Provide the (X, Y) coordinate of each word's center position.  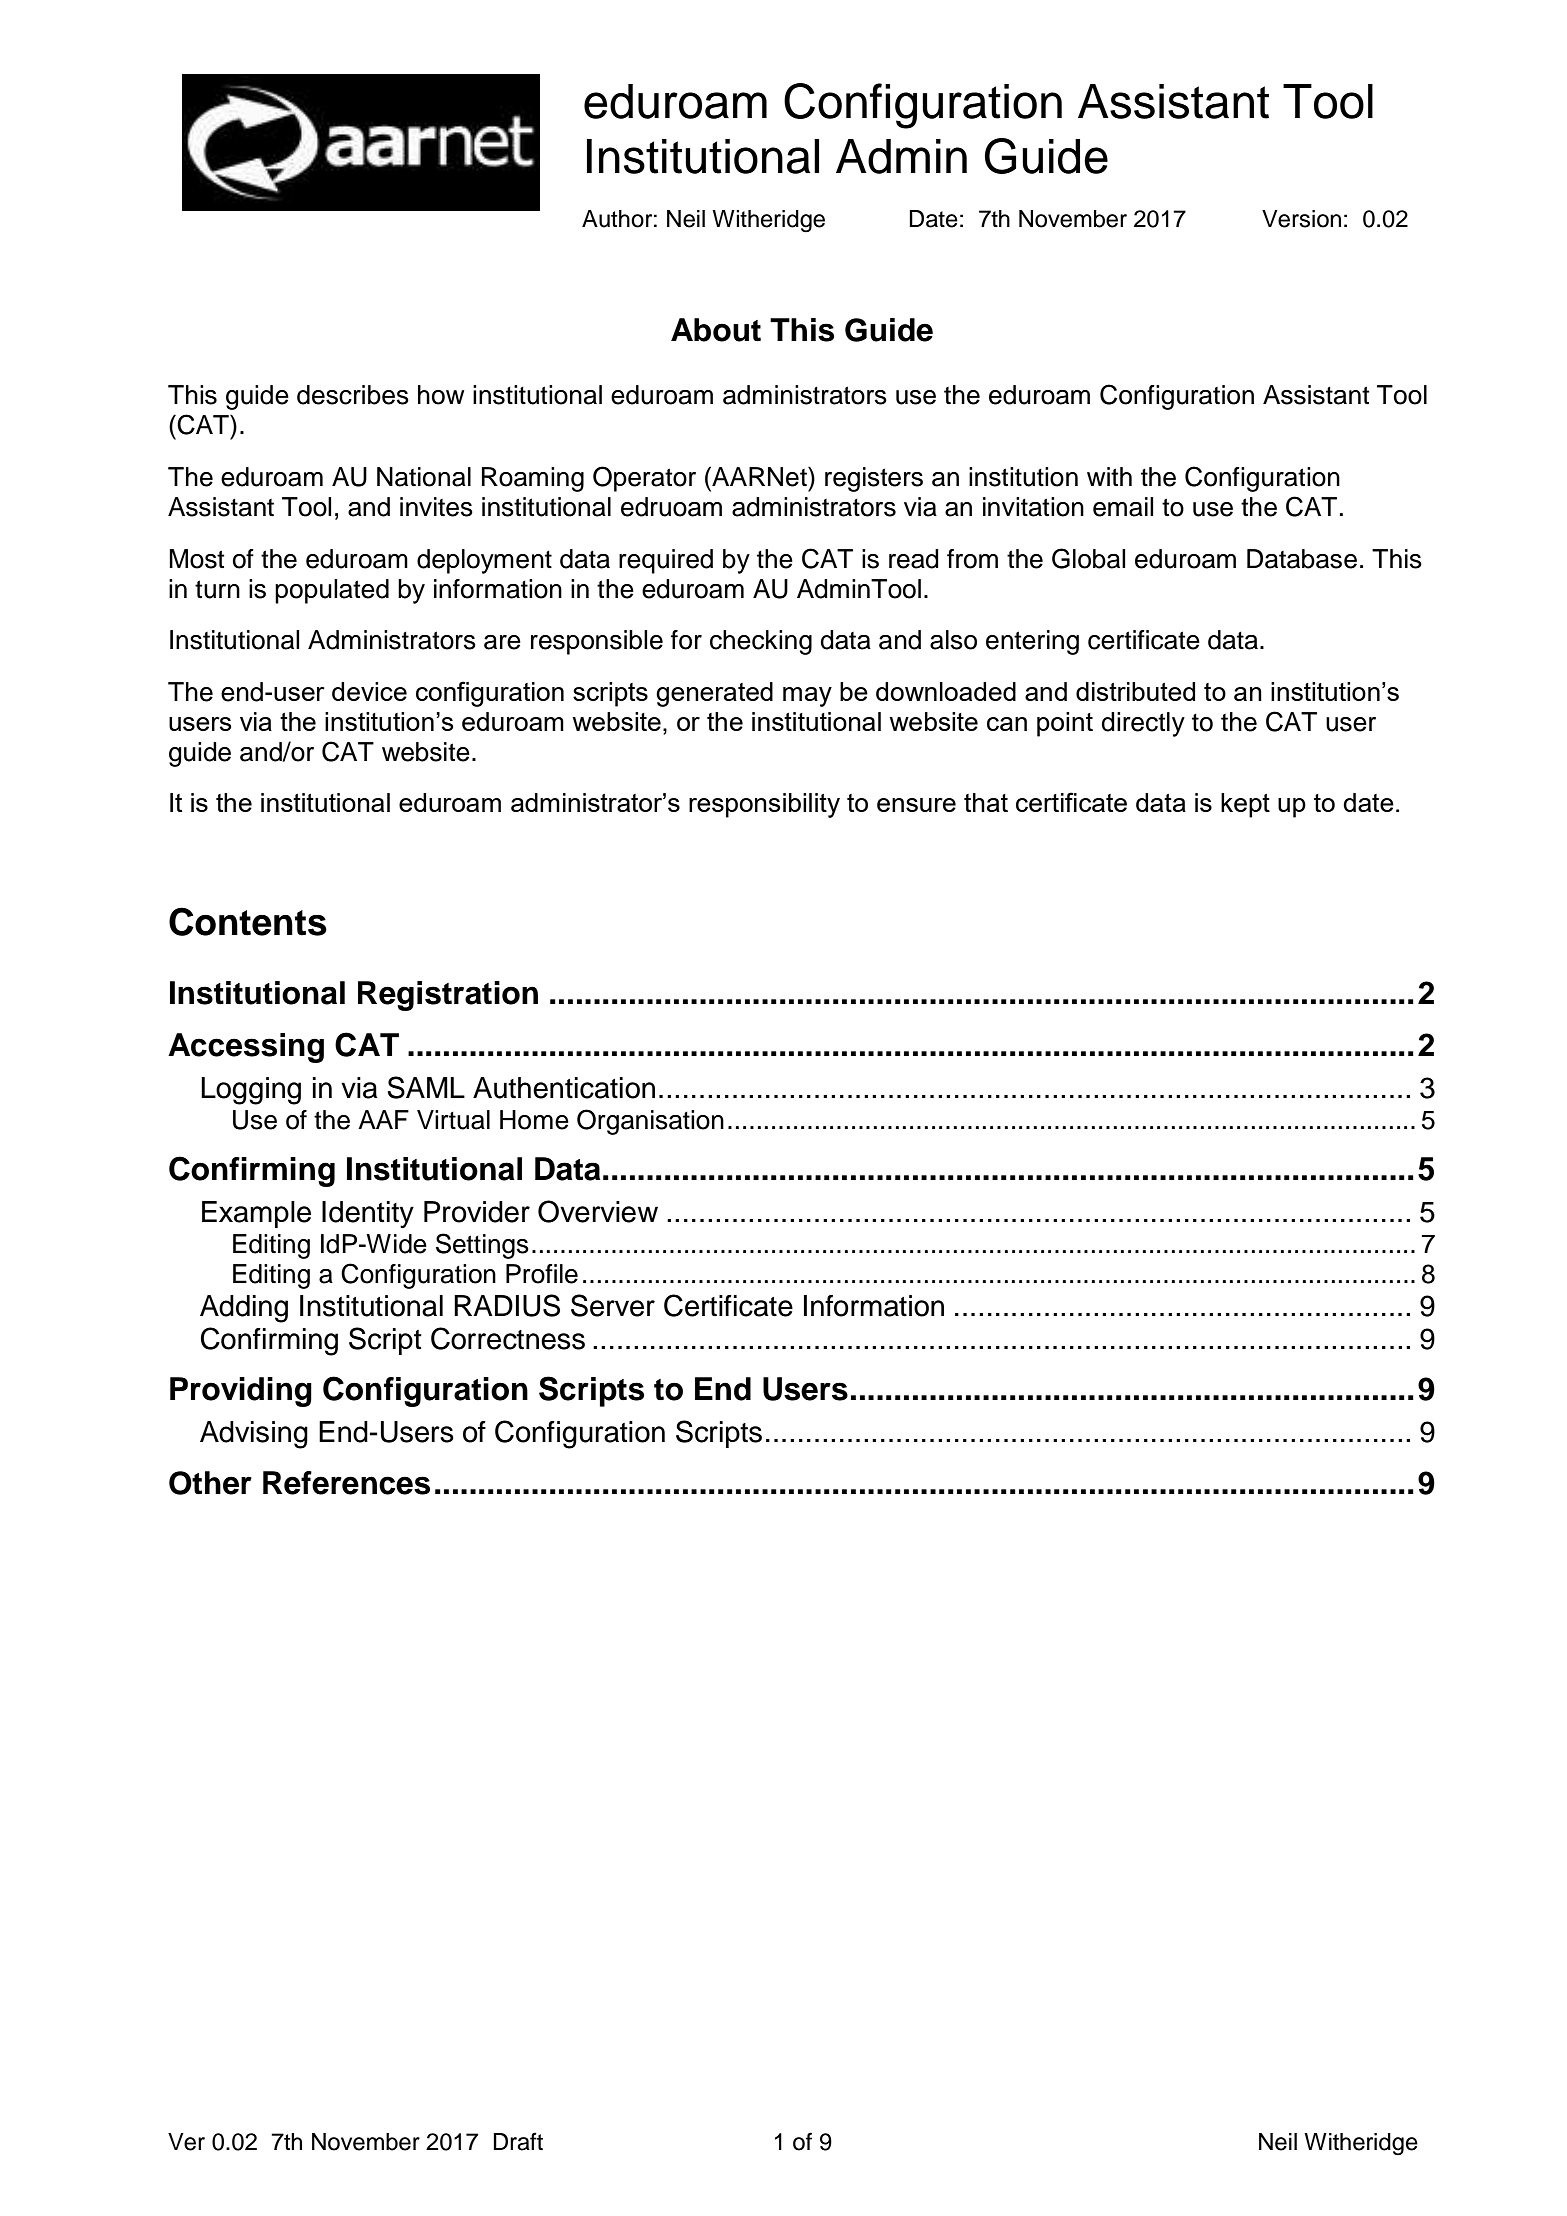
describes (353, 395)
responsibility (764, 805)
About (716, 330)
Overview (598, 1211)
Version (1301, 219)
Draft (518, 2141)
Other (210, 1483)
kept (1245, 805)
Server (613, 1305)
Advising (254, 1435)
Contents (248, 921)
